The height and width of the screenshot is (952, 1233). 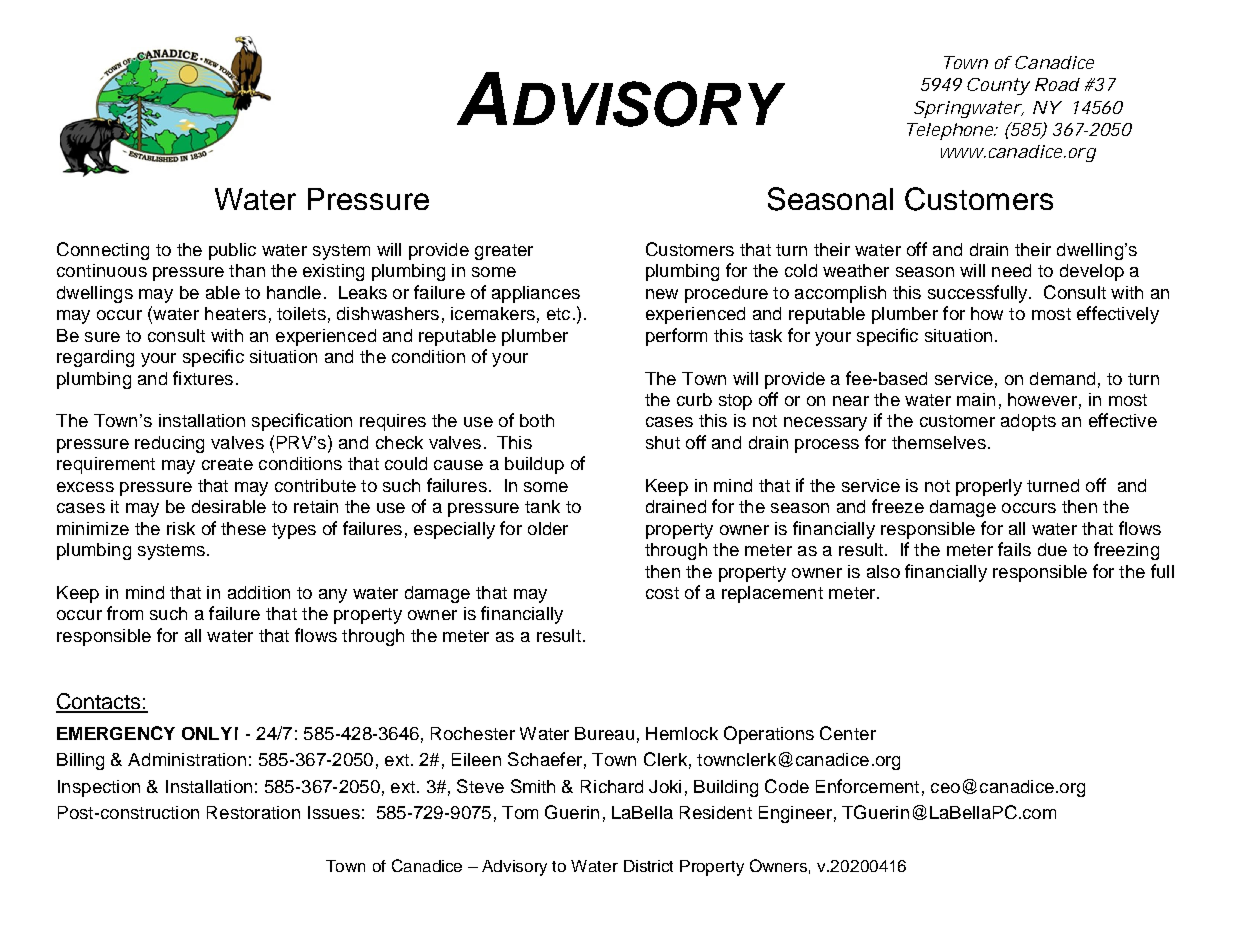 What do you see at coordinates (648, 866) in the screenshot?
I see `District` at bounding box center [648, 866].
